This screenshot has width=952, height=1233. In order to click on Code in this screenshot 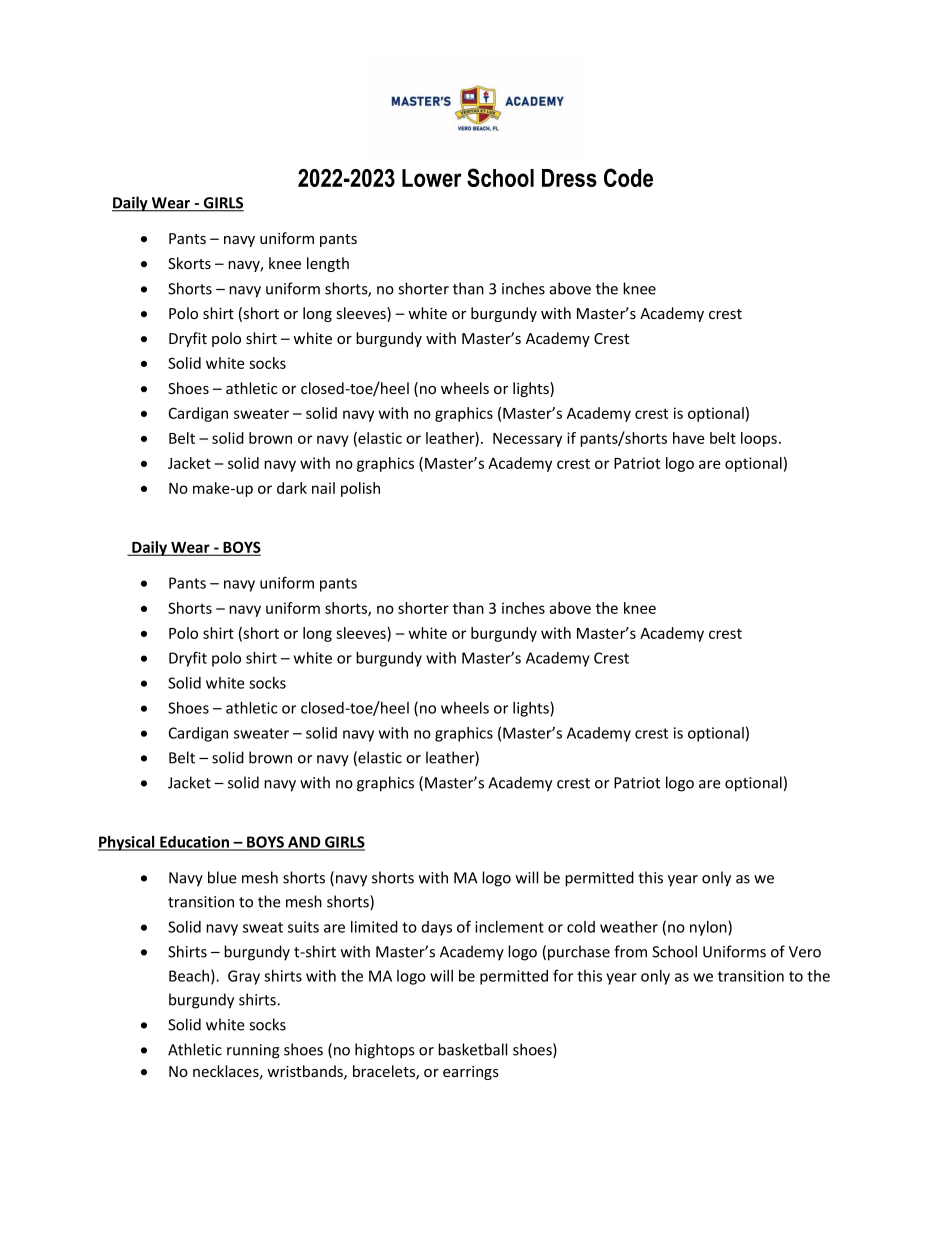, I will do `click(628, 177)`.
